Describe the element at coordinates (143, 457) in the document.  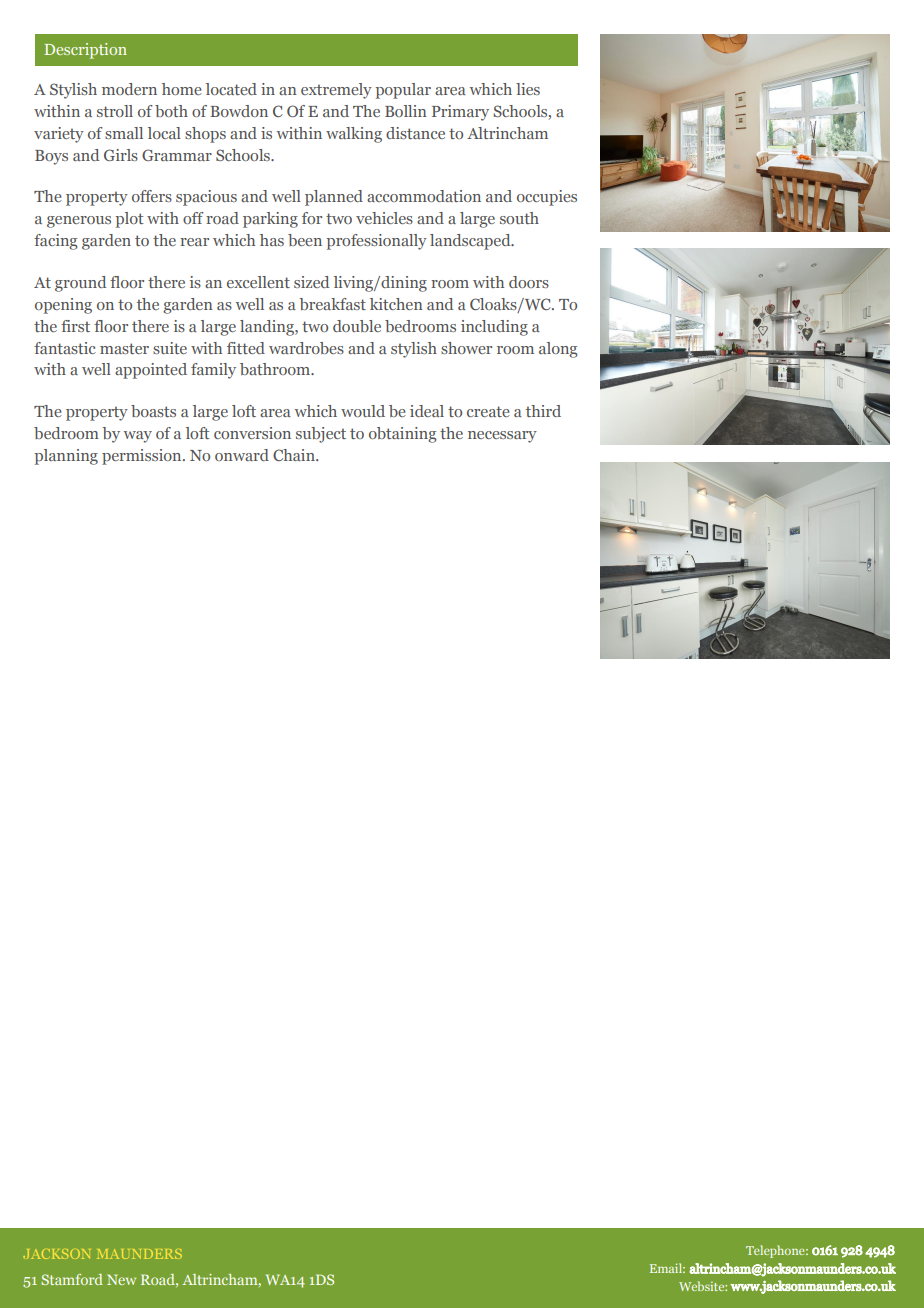
I see `permission` at that location.
